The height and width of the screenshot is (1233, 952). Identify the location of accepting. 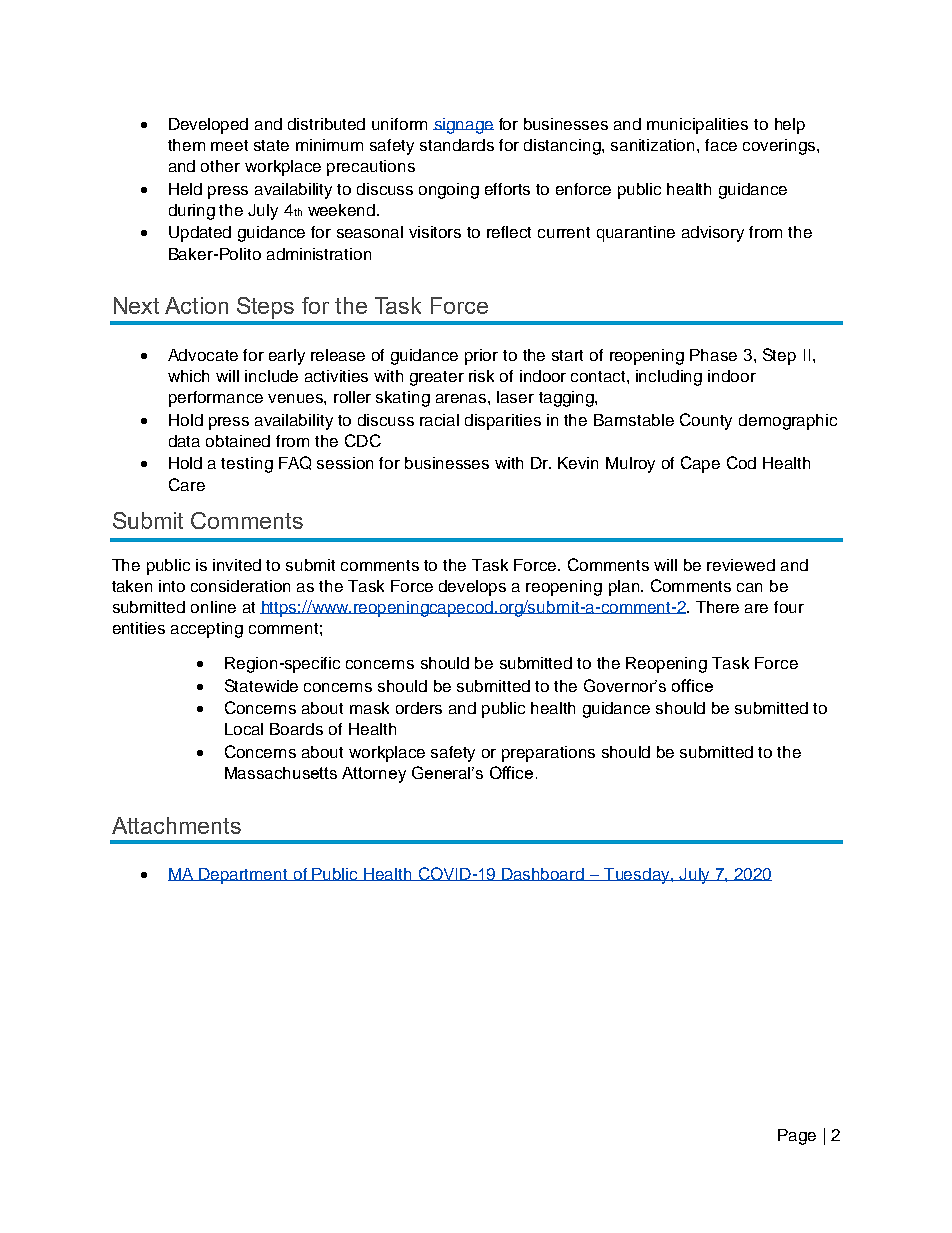
(207, 630).
